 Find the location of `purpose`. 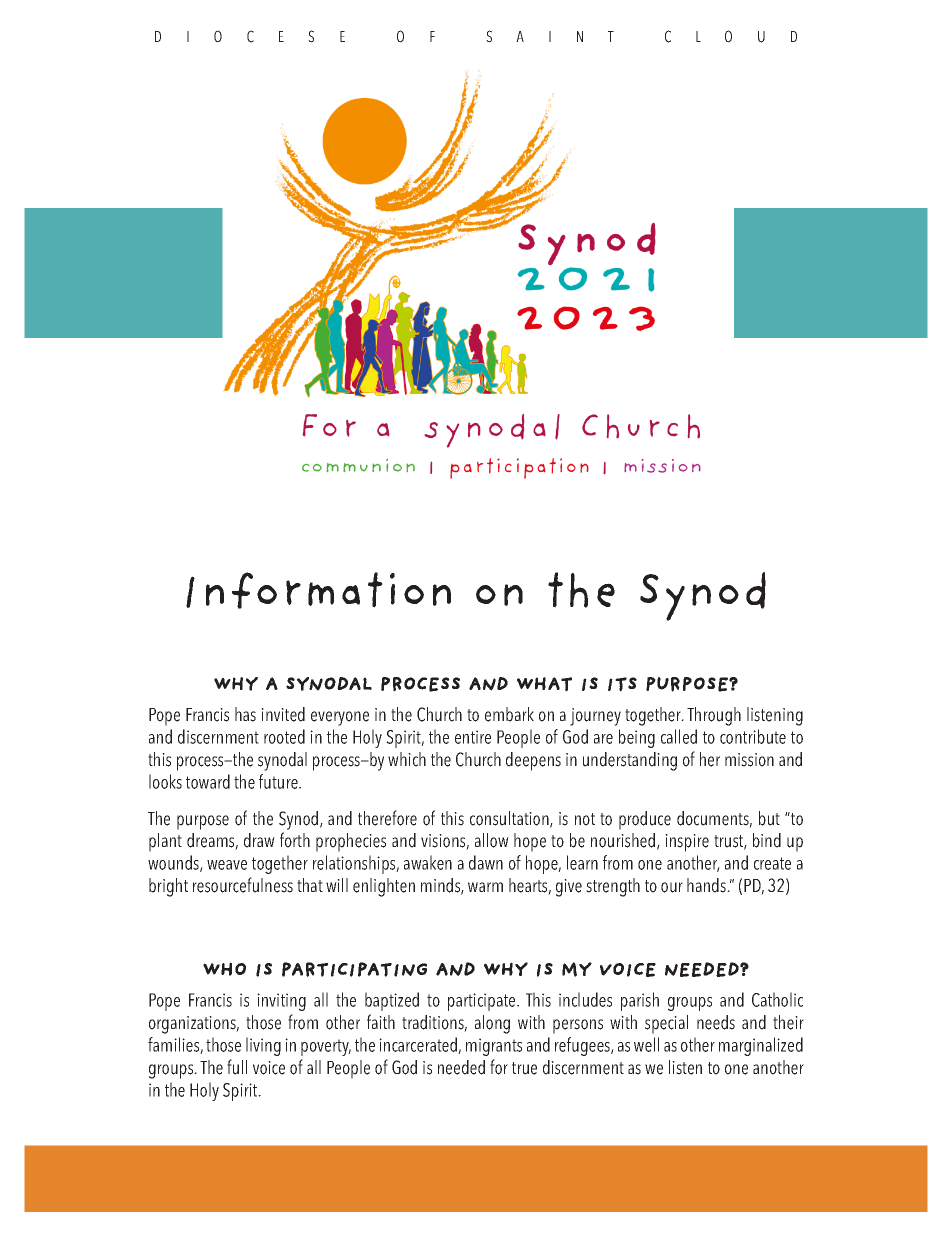

purpose is located at coordinates (203, 822).
